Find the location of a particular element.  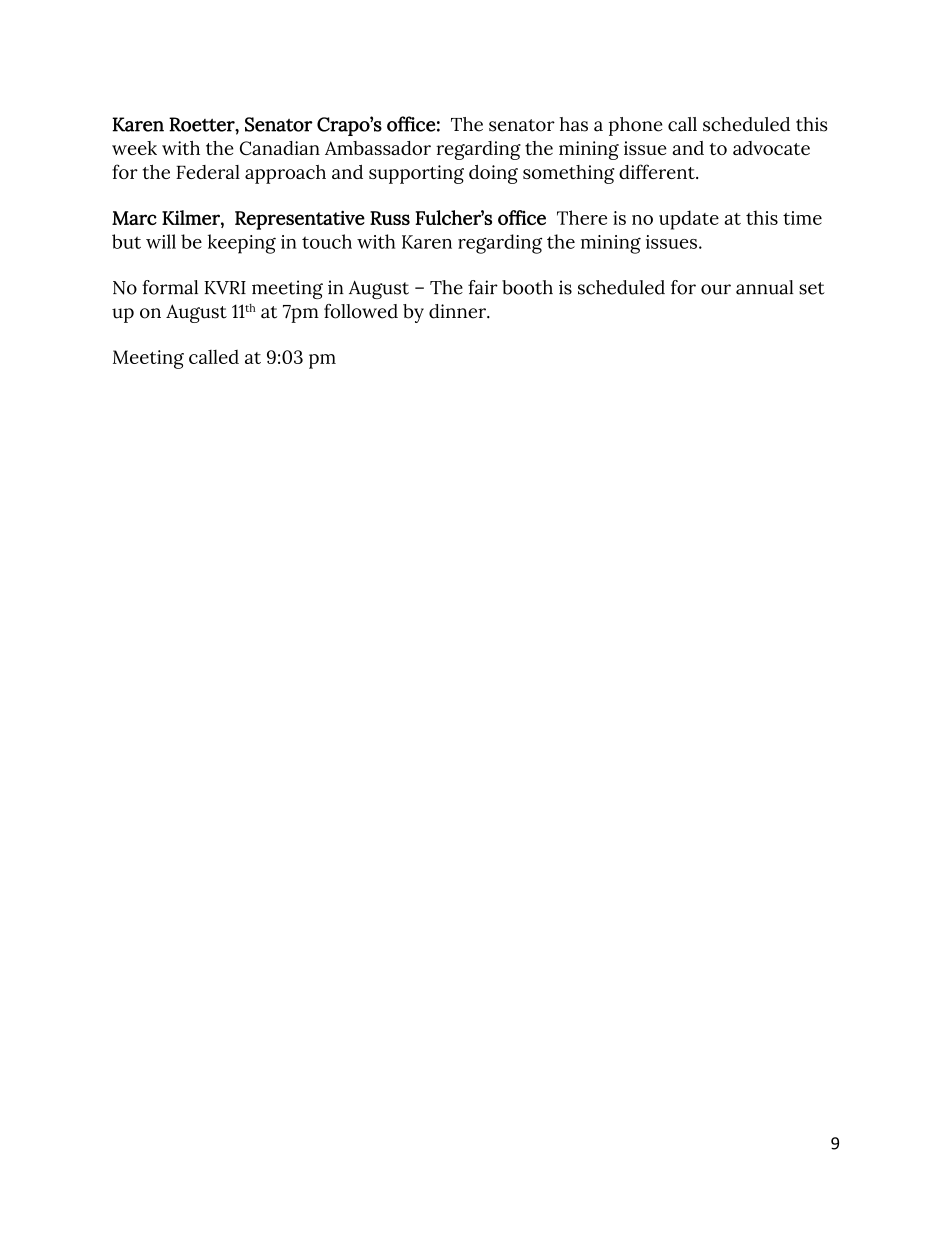

formal is located at coordinates (170, 287).
